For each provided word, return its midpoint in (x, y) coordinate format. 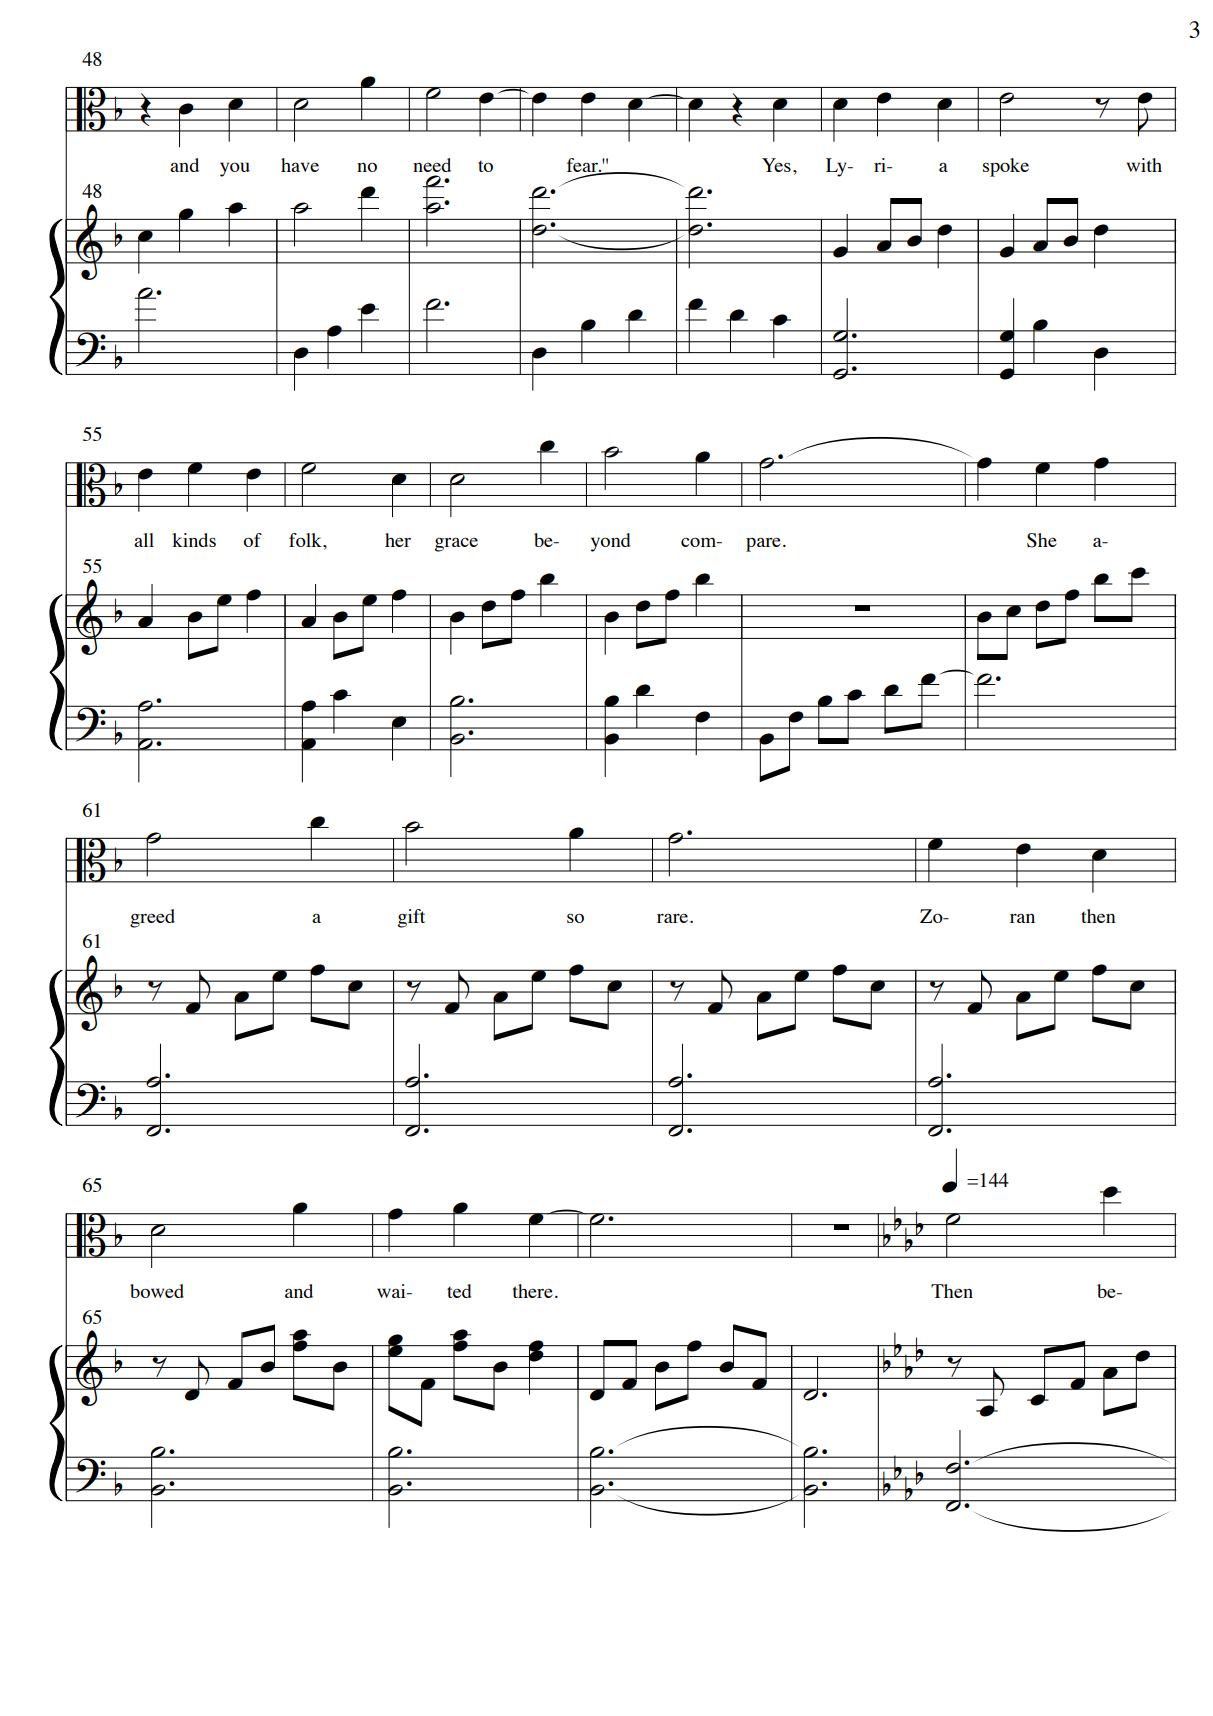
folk (306, 540)
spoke (1006, 167)
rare (672, 918)
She (1042, 540)
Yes (776, 165)
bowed (157, 1291)
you (235, 169)
